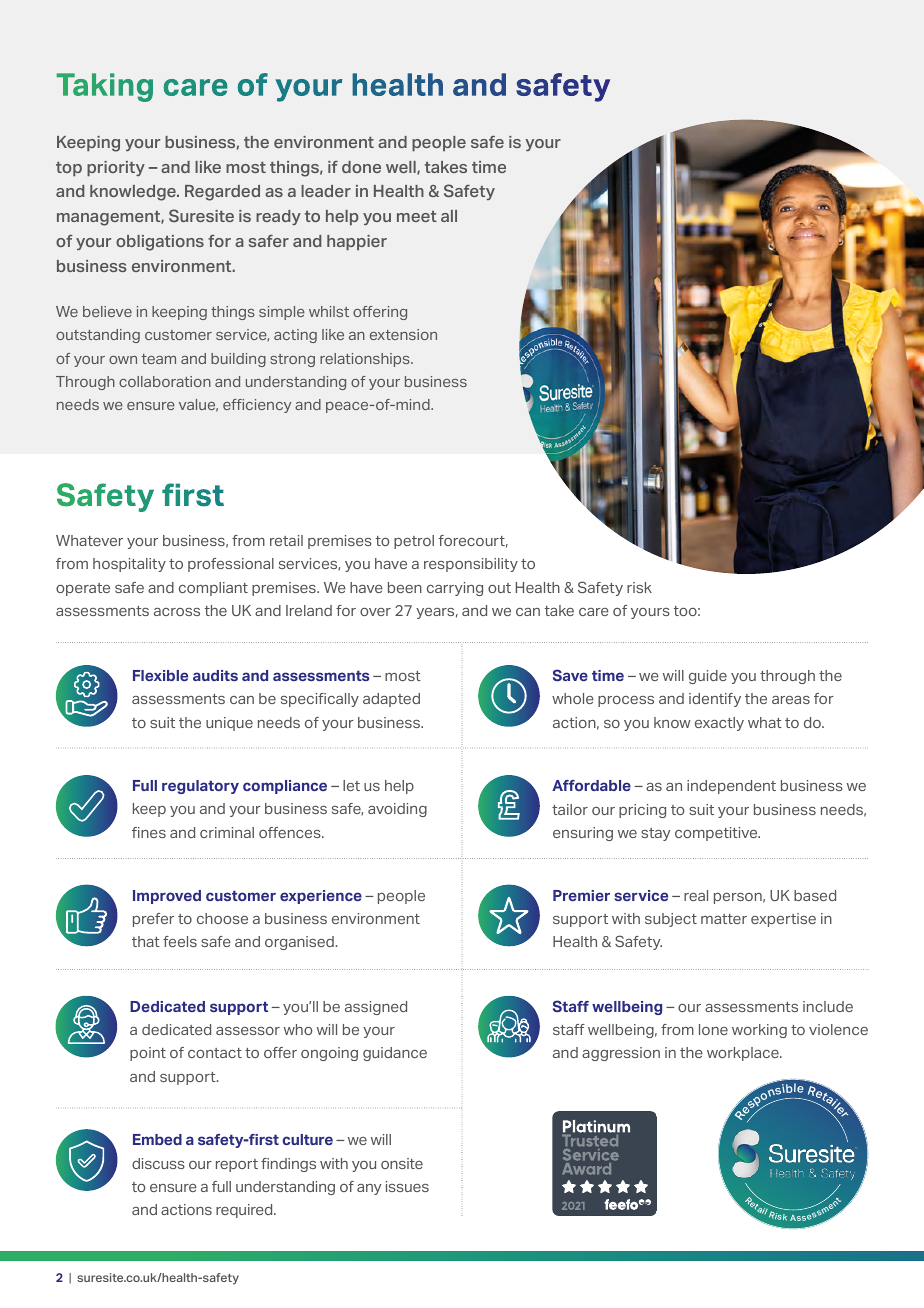  What do you see at coordinates (407, 1186) in the screenshot?
I see `issues` at bounding box center [407, 1186].
